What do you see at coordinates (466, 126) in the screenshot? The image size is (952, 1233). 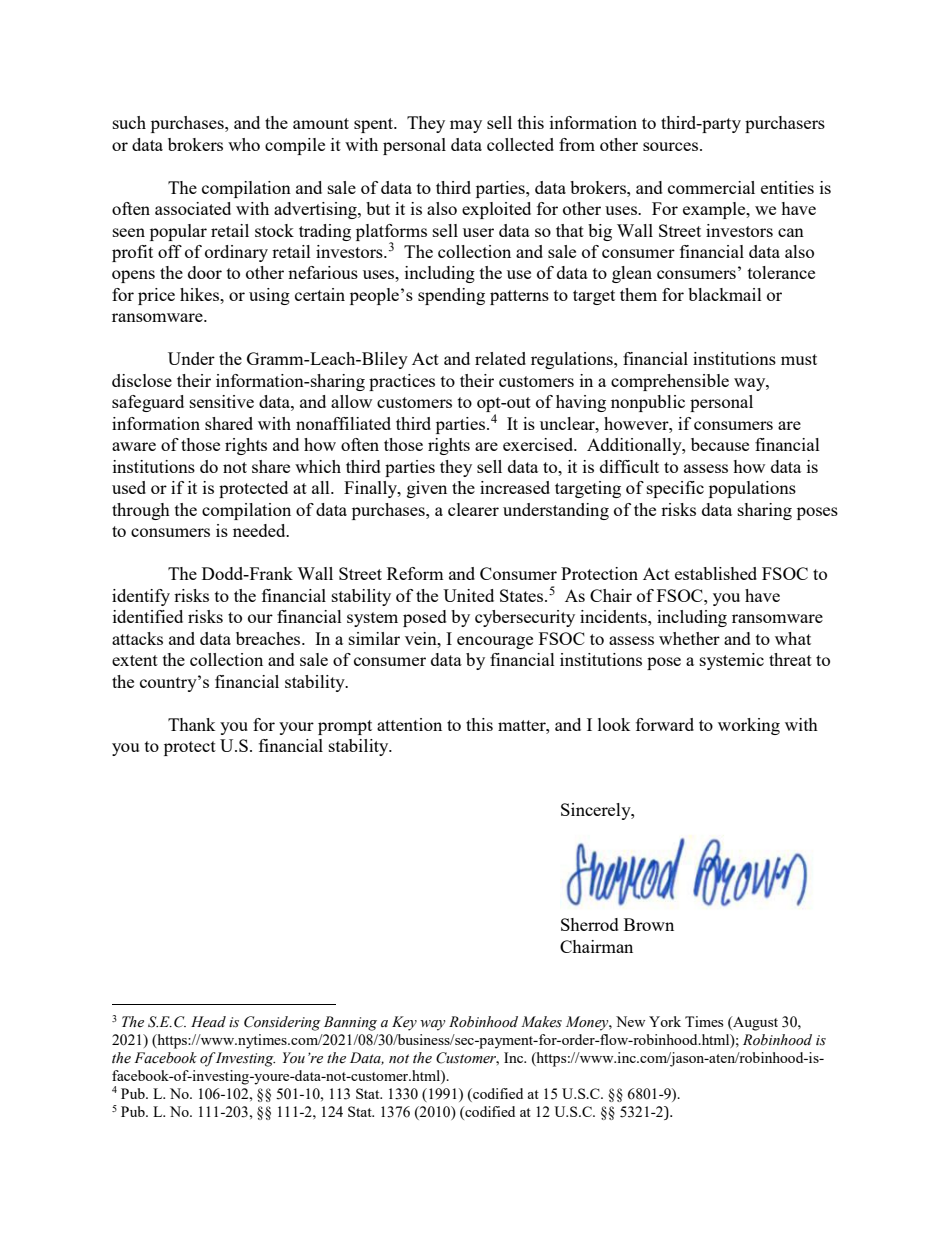 I see `may` at bounding box center [466, 126].
